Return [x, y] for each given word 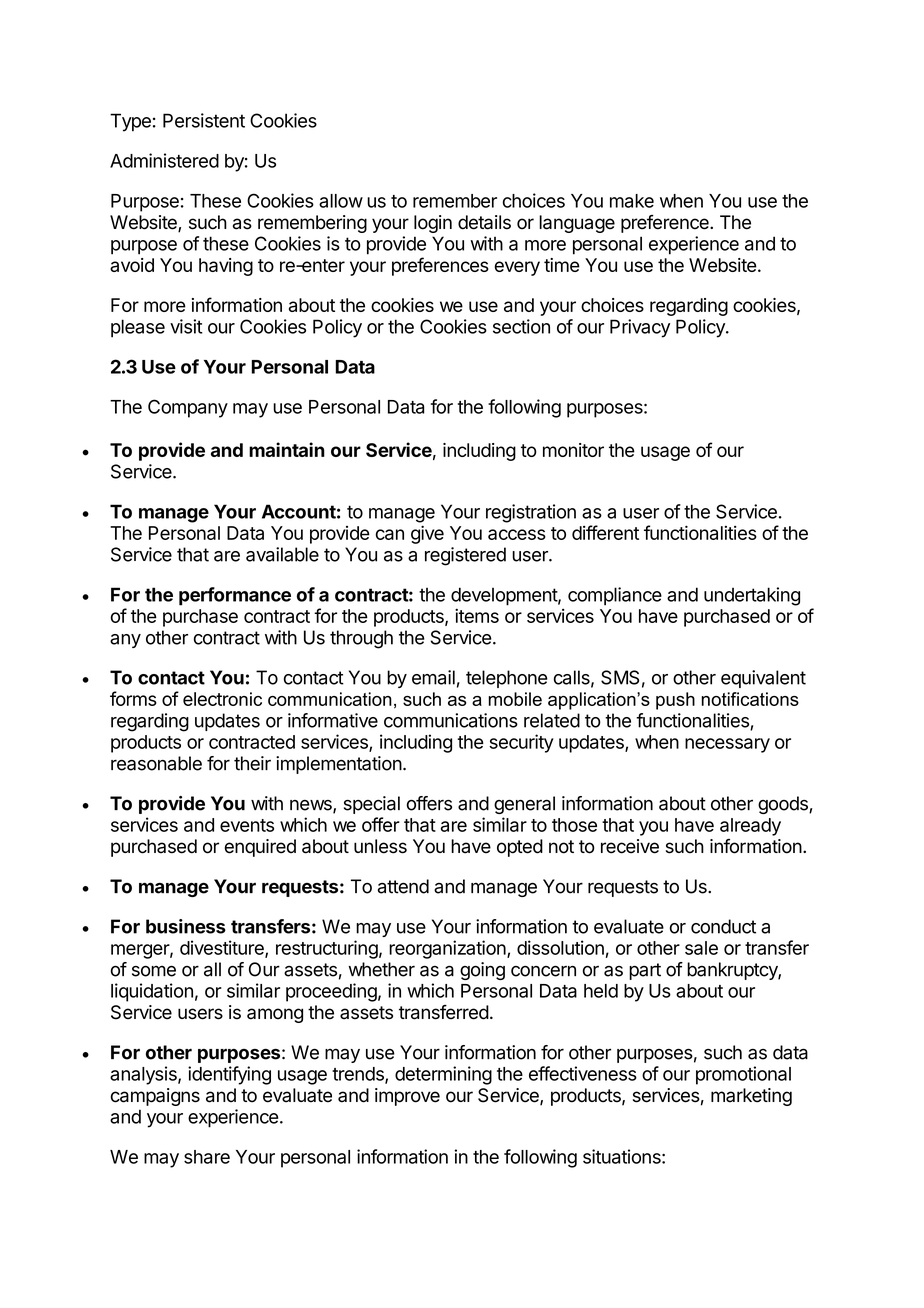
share [207, 1157]
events [247, 825]
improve [407, 1097]
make [632, 201]
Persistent [204, 120]
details [484, 222]
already [750, 827]
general [524, 805]
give [427, 534]
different [605, 532]
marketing [751, 1097]
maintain [287, 449]
